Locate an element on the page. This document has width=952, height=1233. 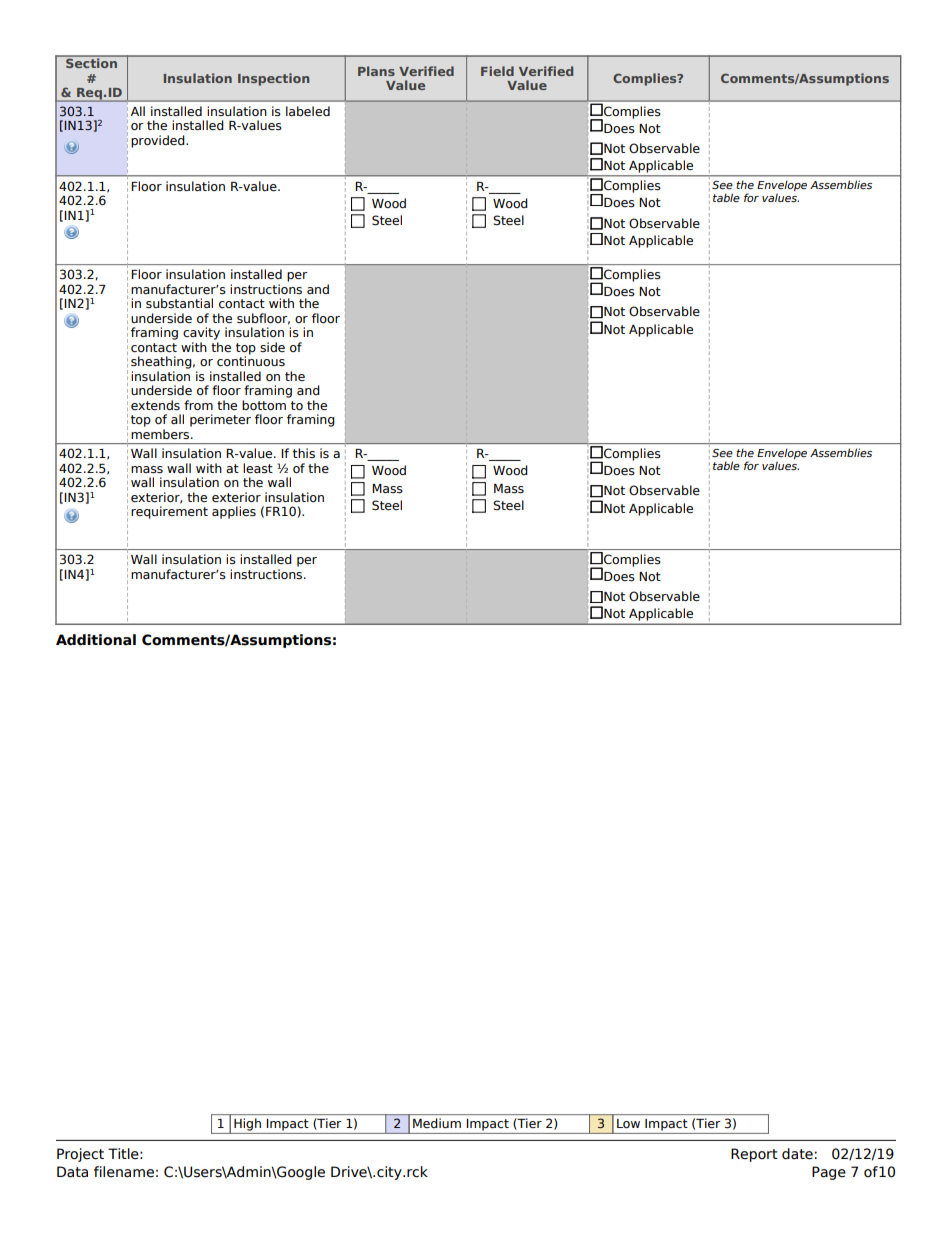
Field is located at coordinates (497, 71).
